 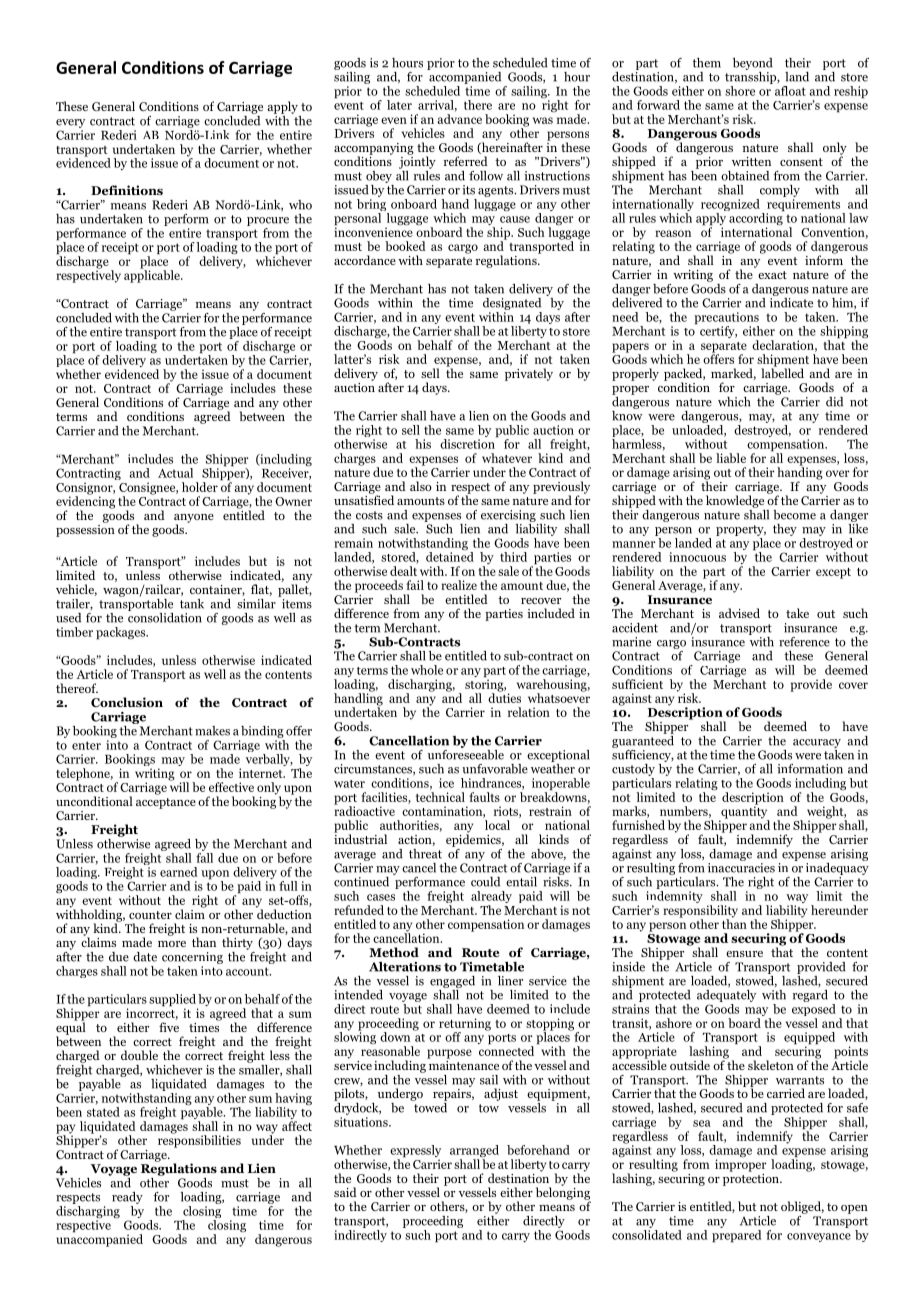 I want to click on responsibilities, so click(x=199, y=1140).
